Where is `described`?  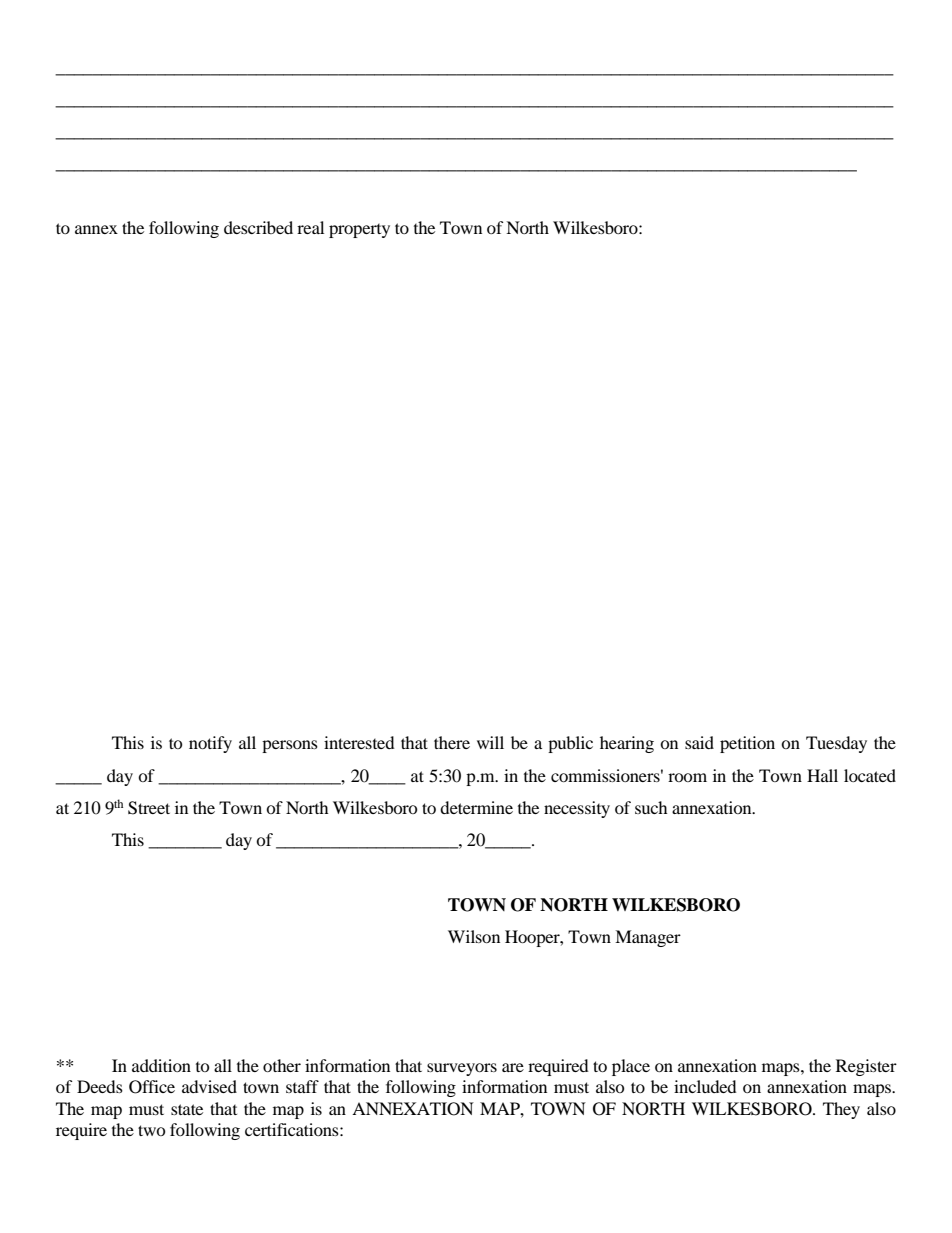
described is located at coordinates (258, 227).
